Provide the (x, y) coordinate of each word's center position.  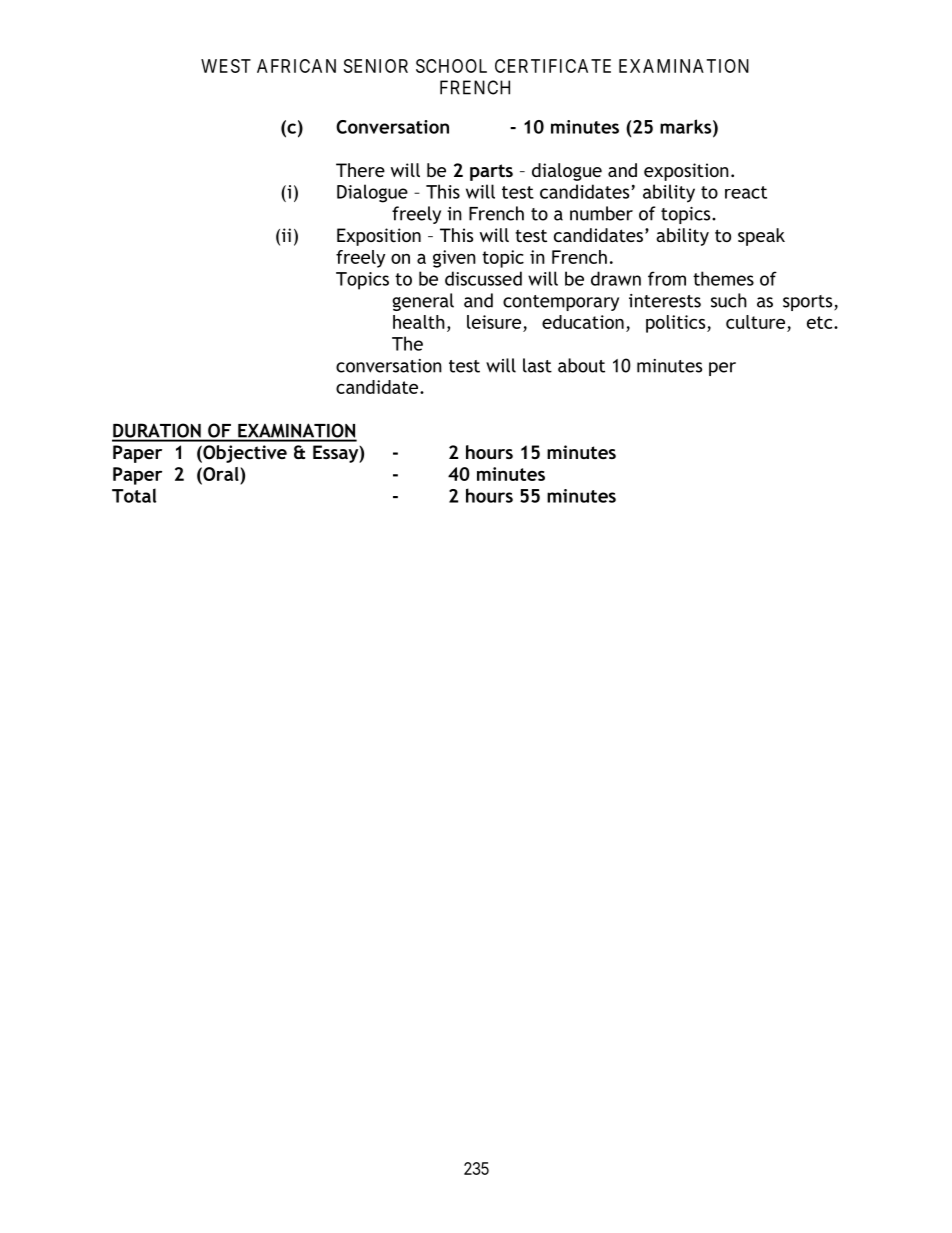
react (746, 192)
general (423, 302)
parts (491, 172)
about (581, 365)
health (419, 322)
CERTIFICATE (553, 66)
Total (134, 495)
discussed (483, 278)
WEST (226, 66)
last (537, 365)
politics (677, 324)
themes (723, 278)
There (360, 170)
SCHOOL (451, 66)
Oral (221, 474)
